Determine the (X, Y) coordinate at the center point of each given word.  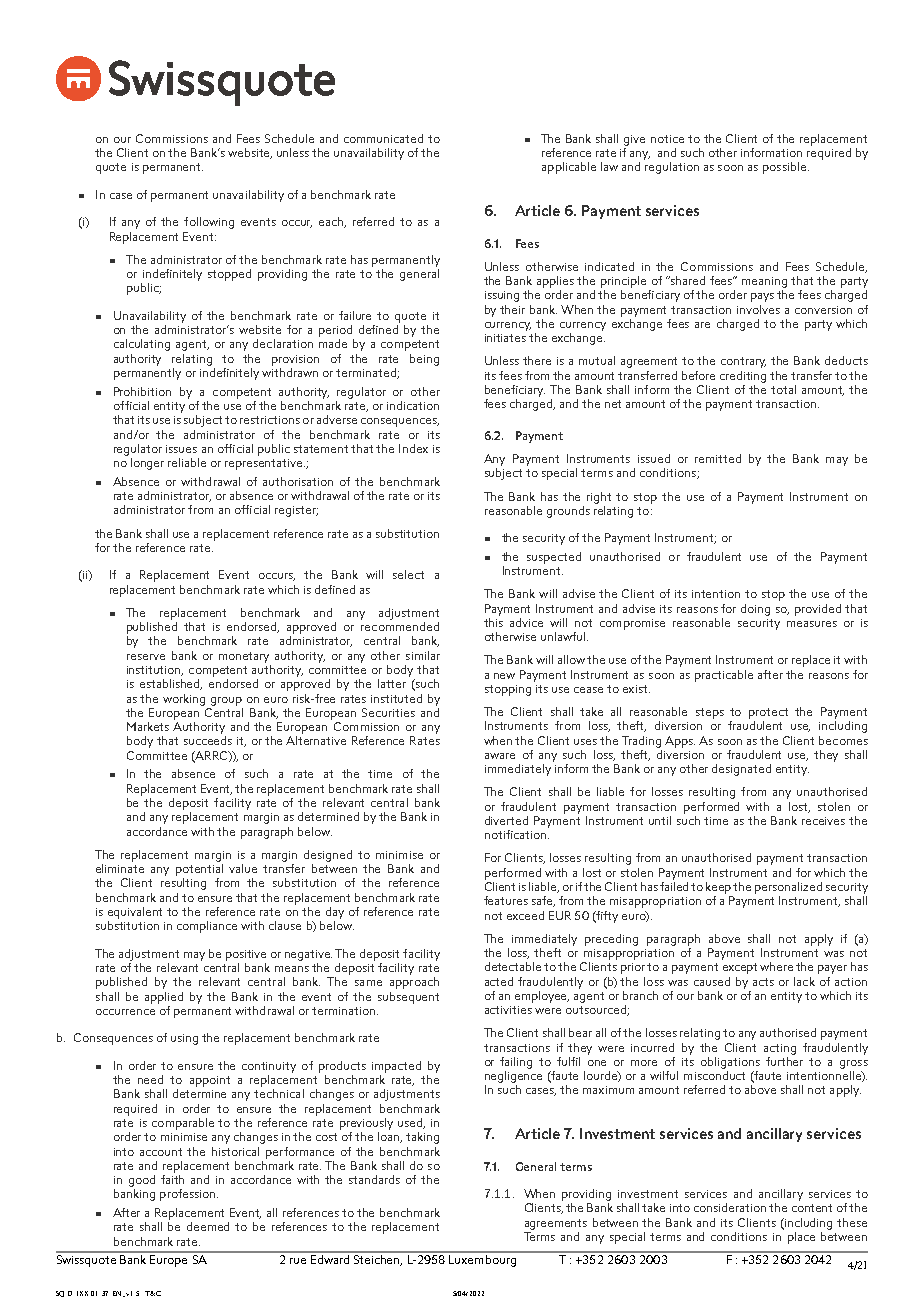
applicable (569, 168)
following (209, 223)
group (226, 701)
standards (374, 1179)
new (504, 676)
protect (768, 713)
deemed (208, 1226)
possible (784, 168)
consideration (730, 1207)
